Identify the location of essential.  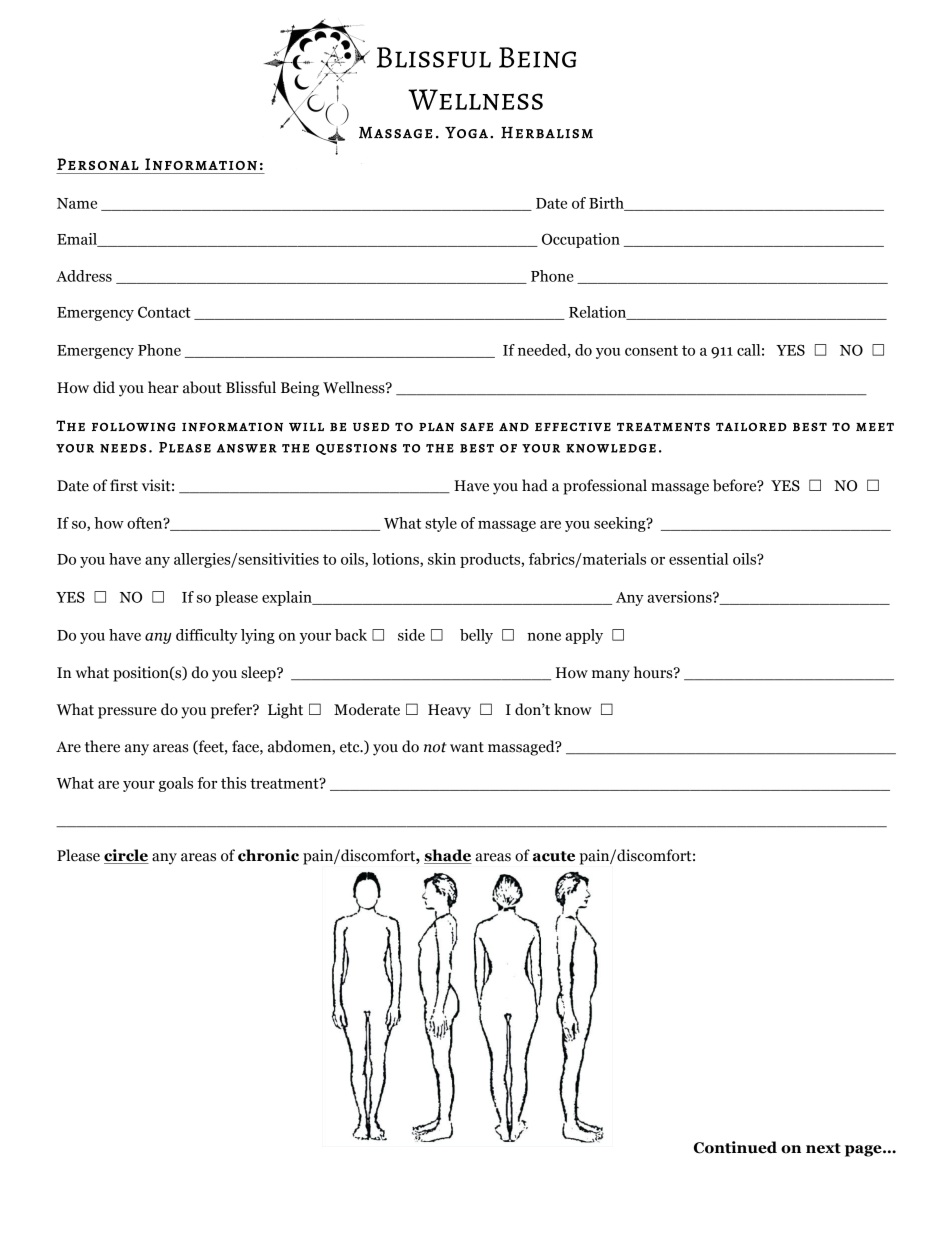
(698, 559).
